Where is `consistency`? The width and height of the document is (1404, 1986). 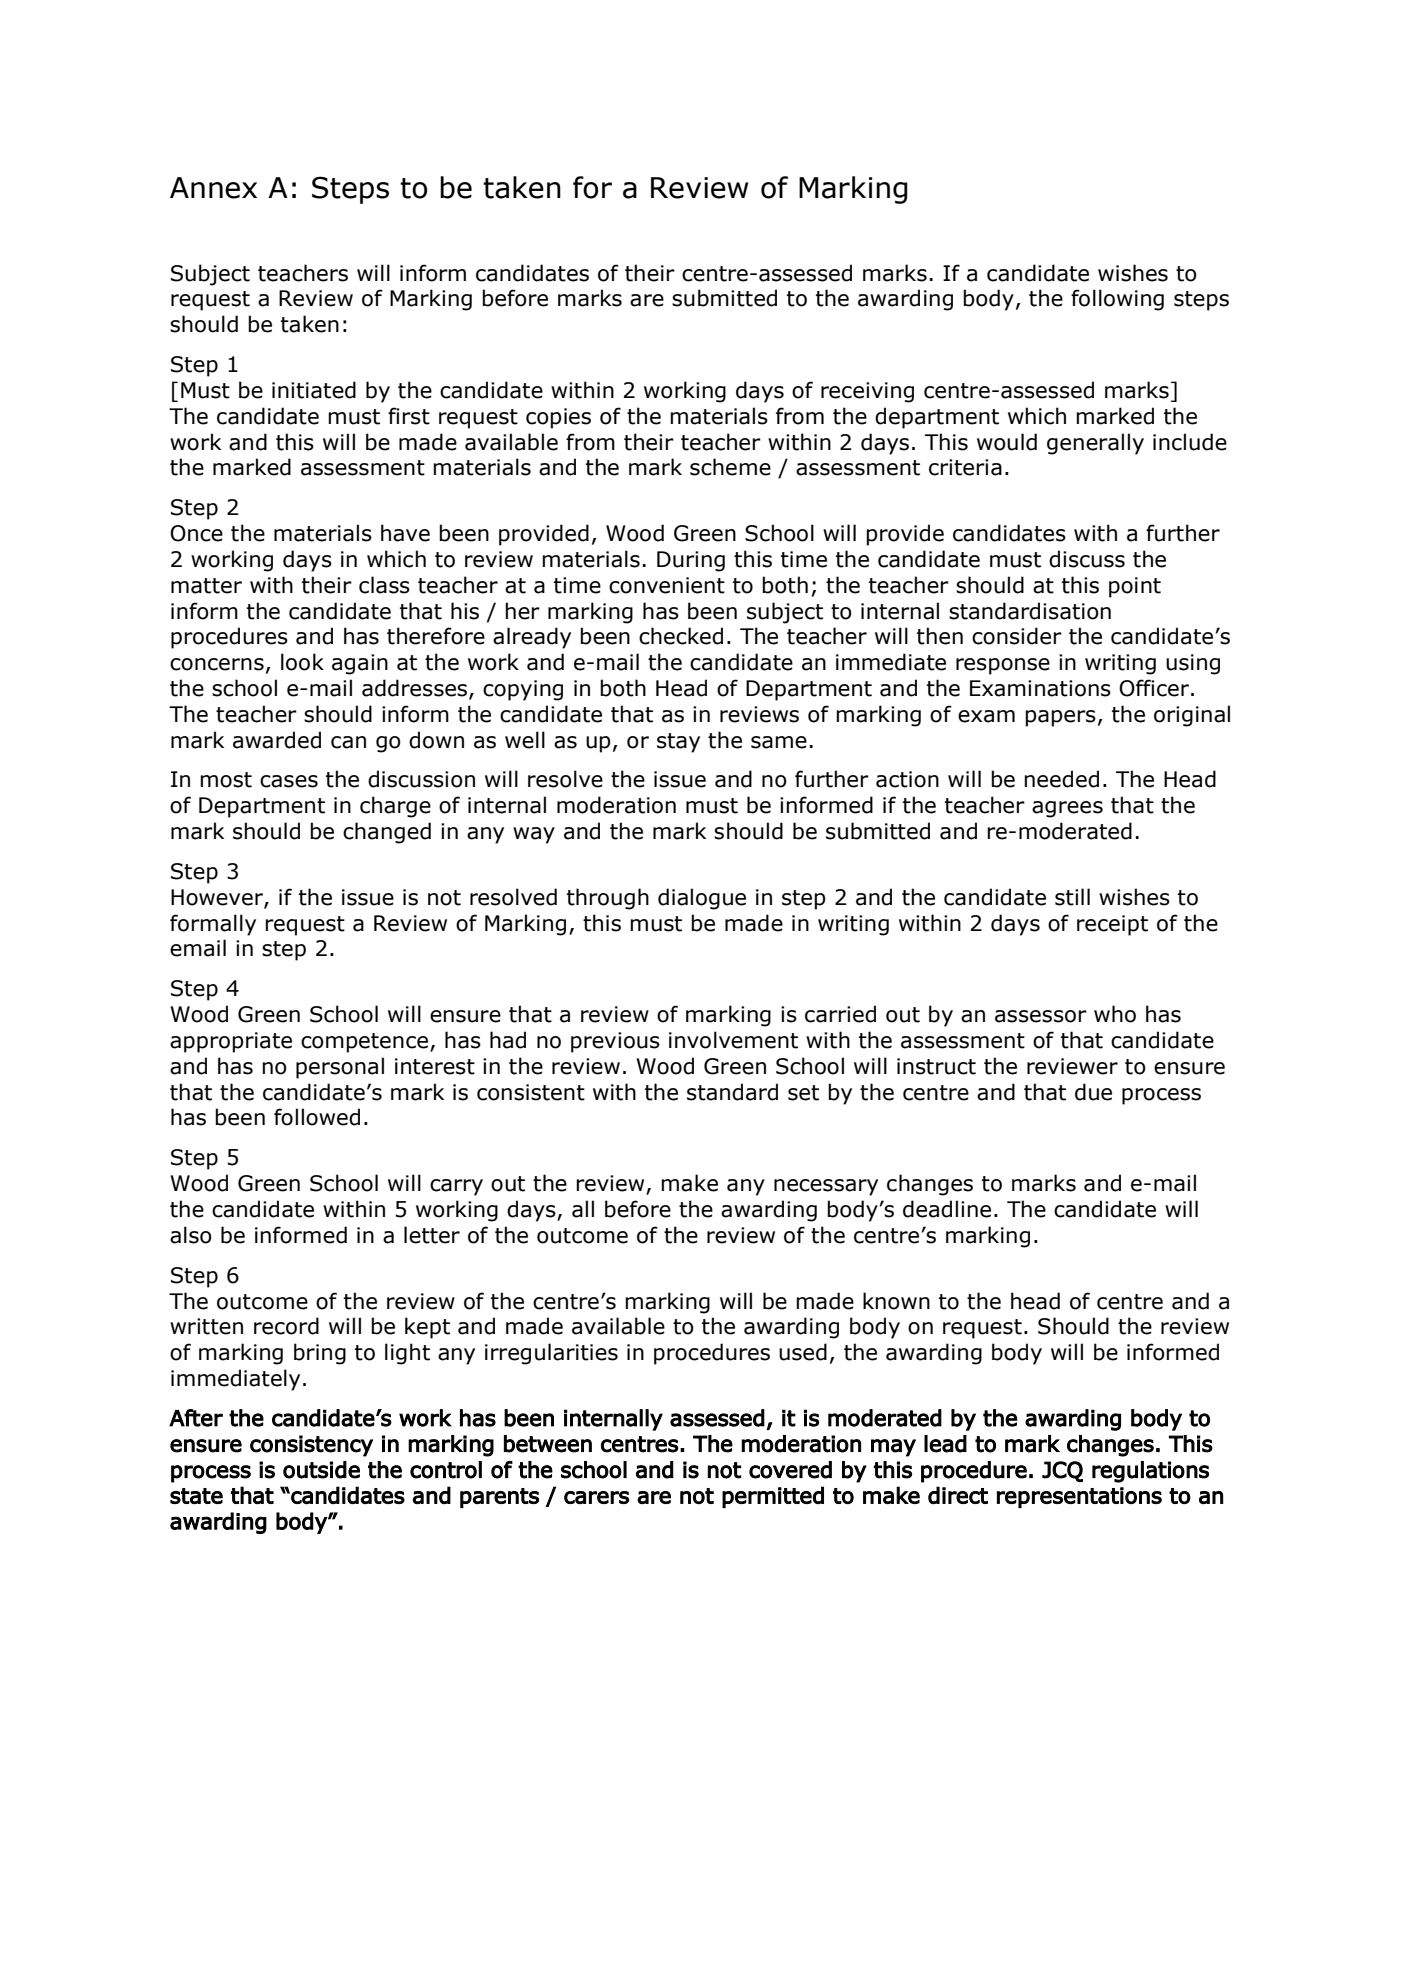 consistency is located at coordinates (311, 1446).
